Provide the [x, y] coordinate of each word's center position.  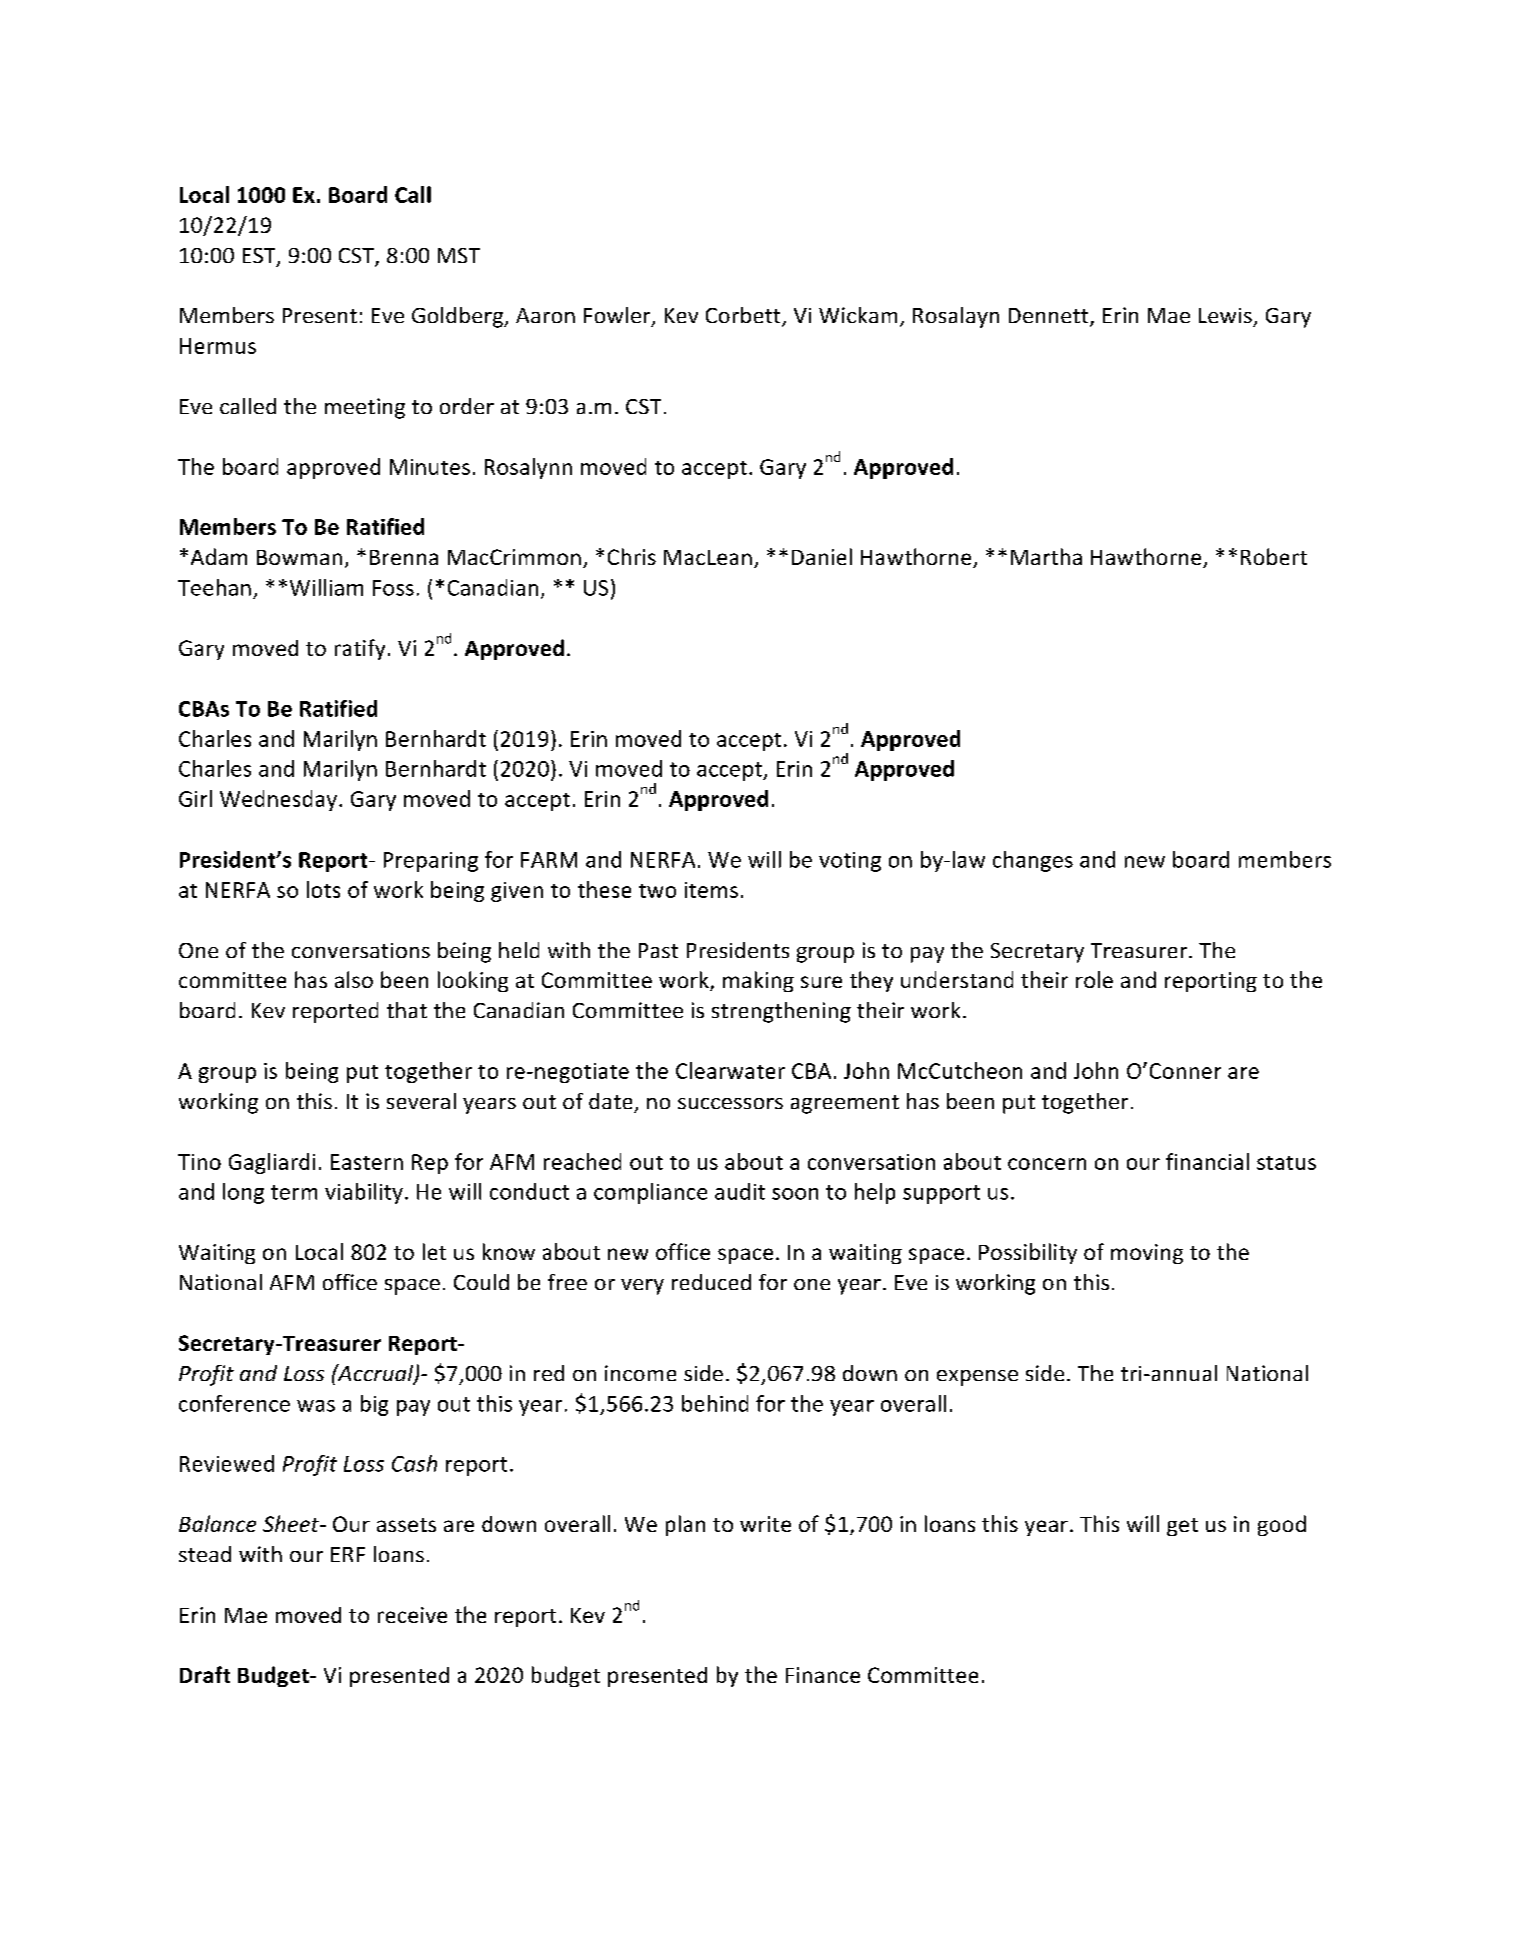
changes [1033, 861]
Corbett [744, 316]
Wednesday [278, 800]
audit [740, 1191]
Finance [823, 1675]
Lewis [1225, 315]
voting [850, 862]
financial [1207, 1161]
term [294, 1192]
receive [412, 1615]
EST [260, 257]
